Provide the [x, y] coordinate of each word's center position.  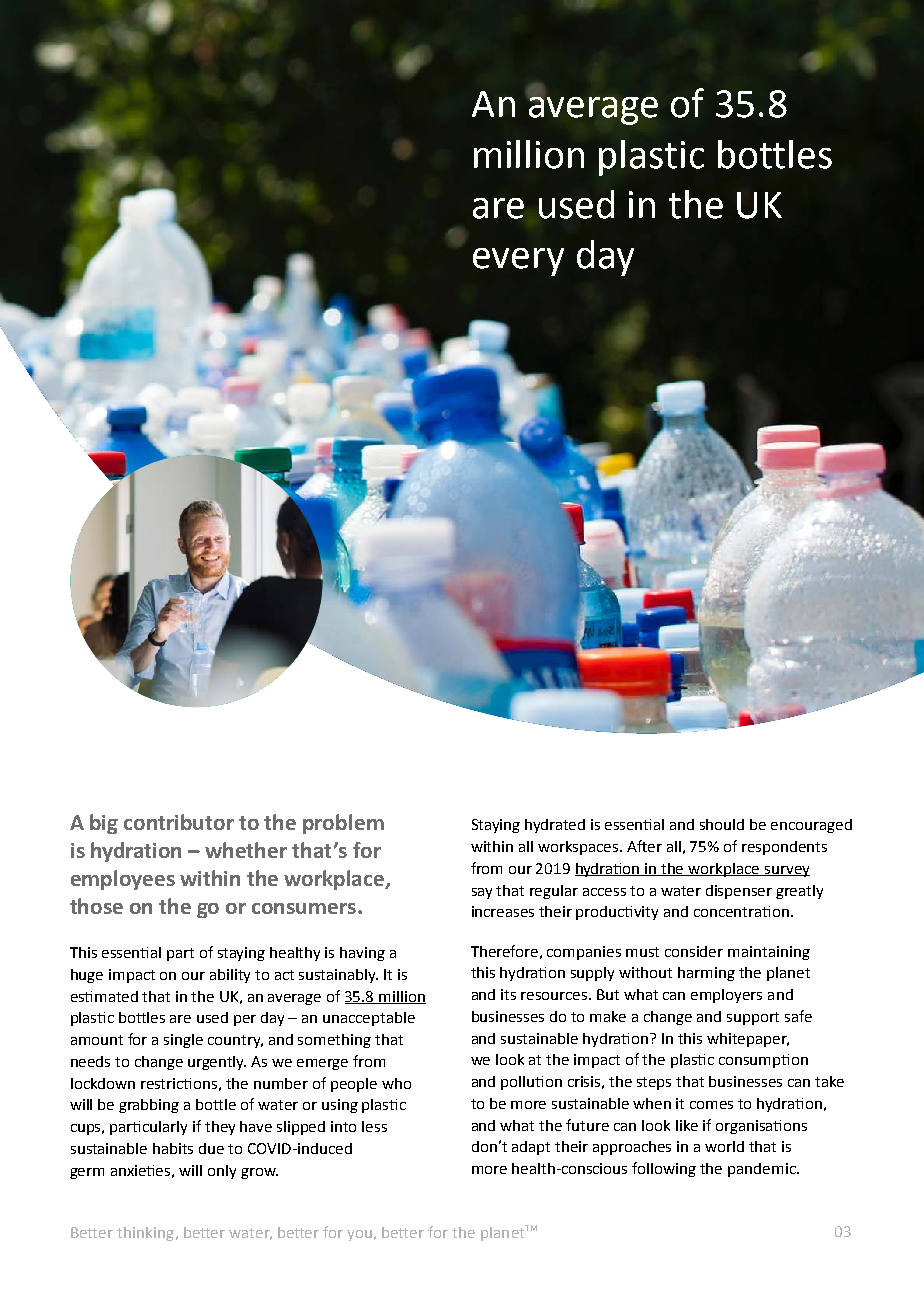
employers [726, 996]
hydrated [555, 826]
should [722, 824]
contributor [179, 822]
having [362, 954]
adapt [531, 1148]
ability [230, 976]
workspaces [579, 848]
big [104, 824]
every [518, 262]
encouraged [811, 826]
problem [343, 824]
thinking [145, 1234]
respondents [784, 848]
